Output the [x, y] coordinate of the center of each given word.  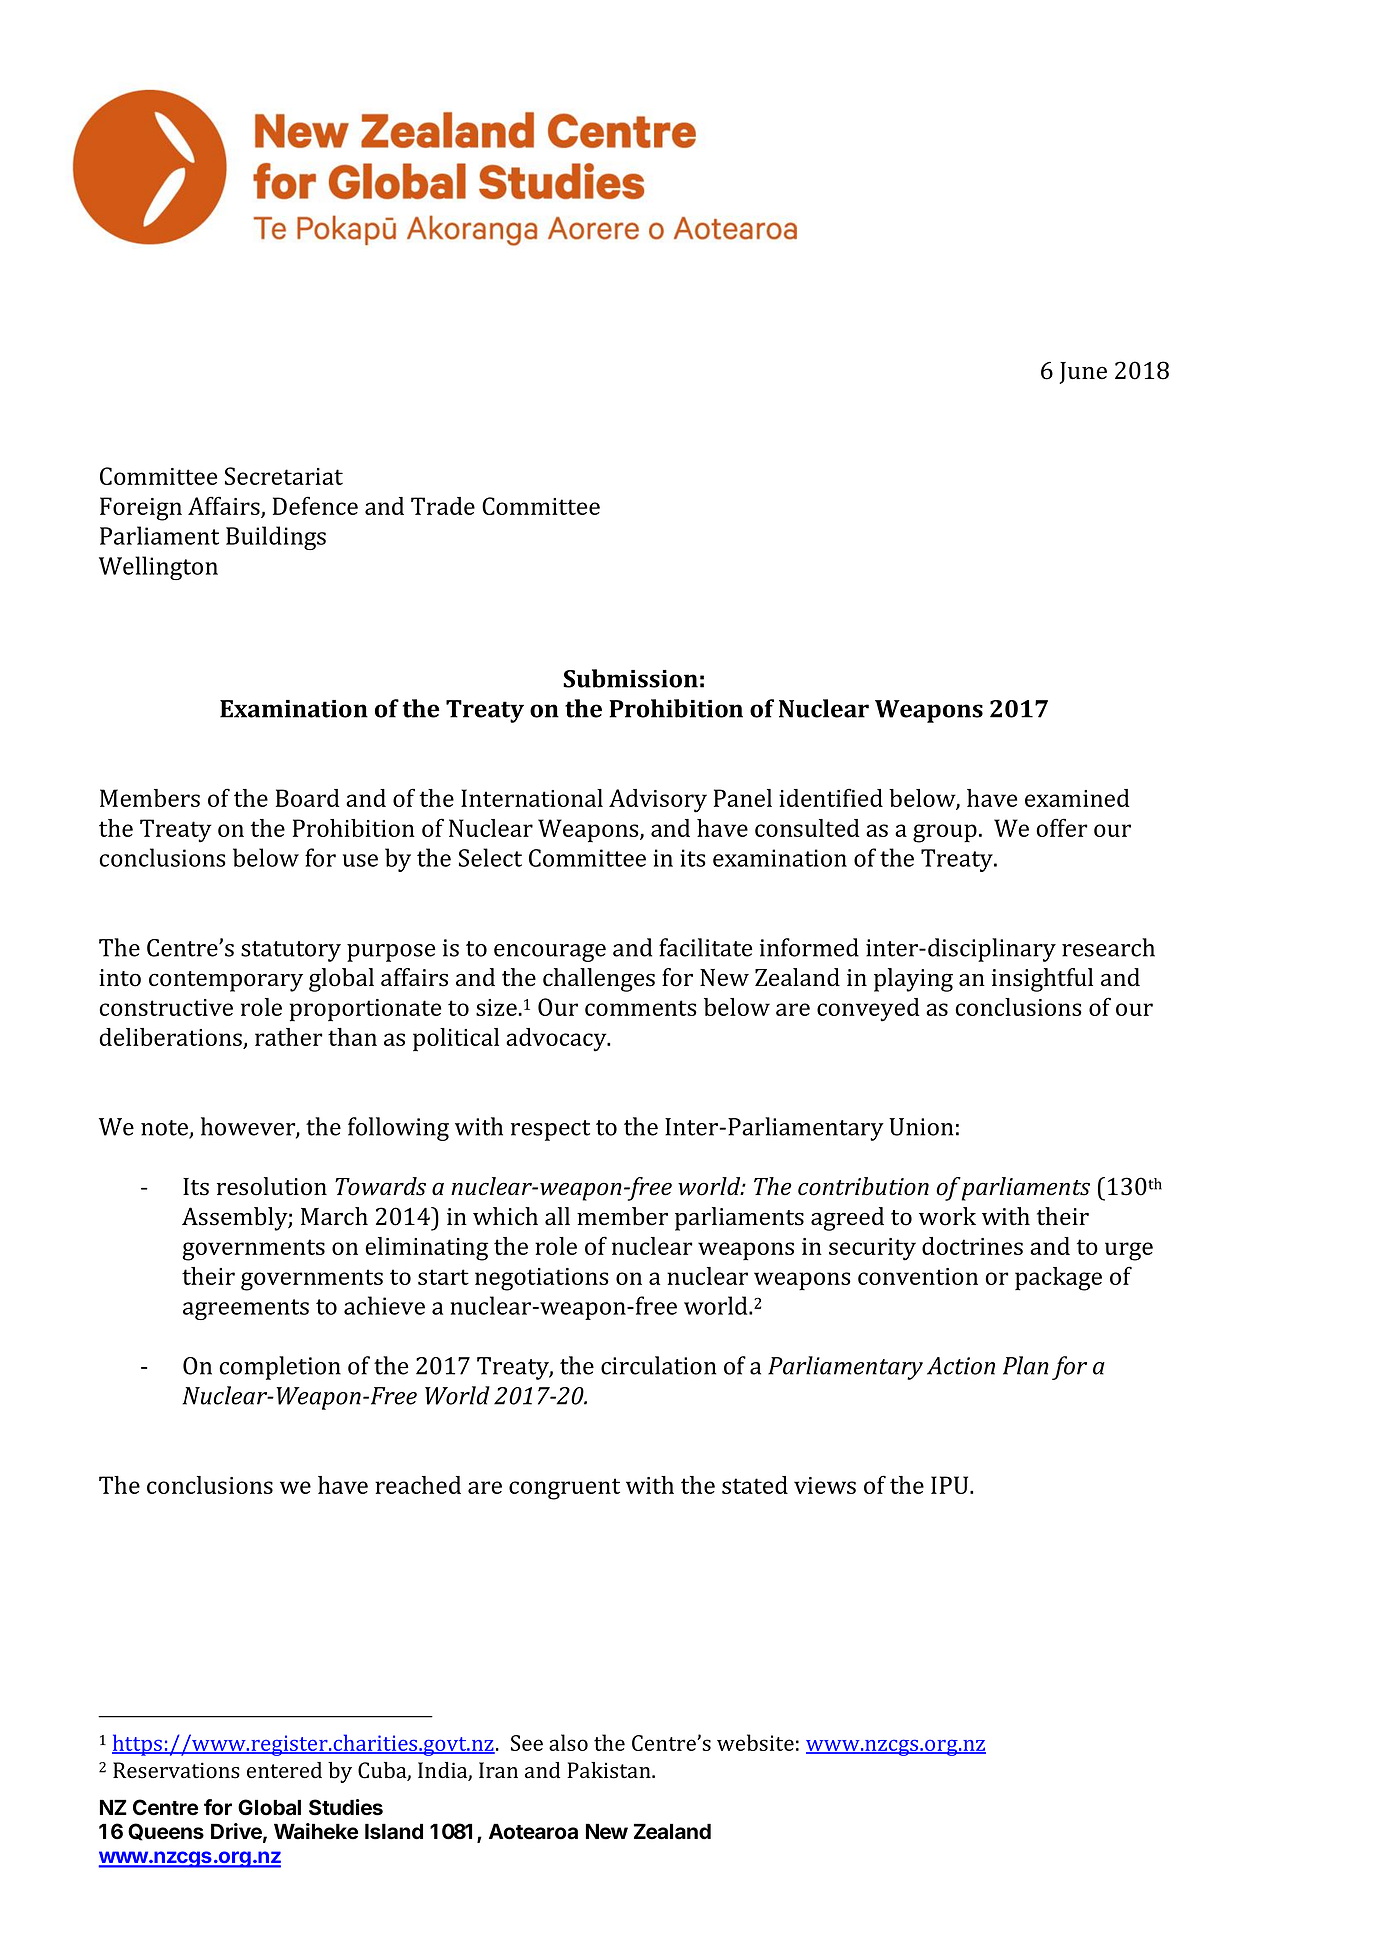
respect [550, 1130]
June [1083, 373]
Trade [443, 506]
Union [921, 1127]
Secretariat [284, 476]
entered [284, 1770]
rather [288, 1037]
